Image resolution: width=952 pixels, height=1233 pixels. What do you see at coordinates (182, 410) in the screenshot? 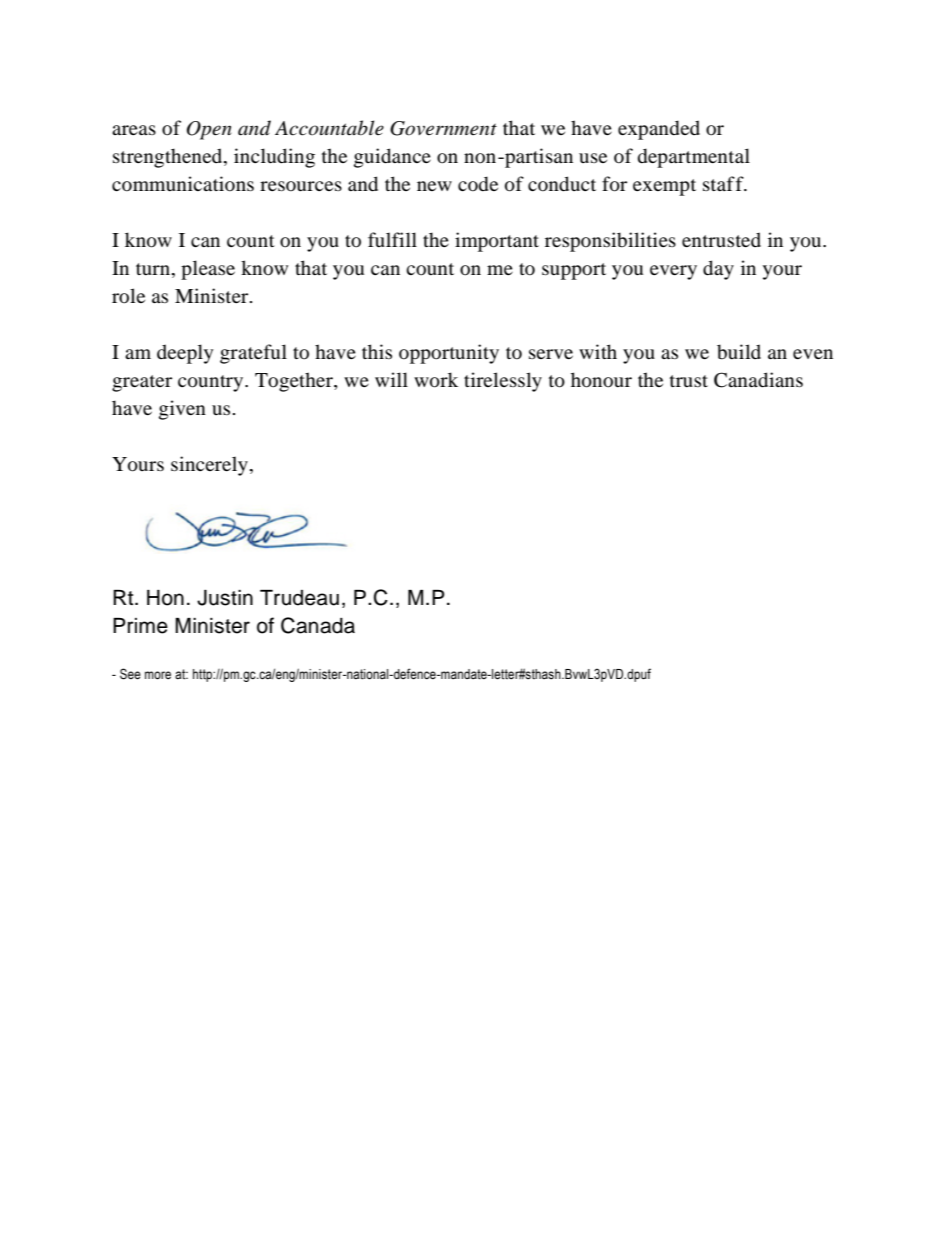
I see `given` at bounding box center [182, 410].
